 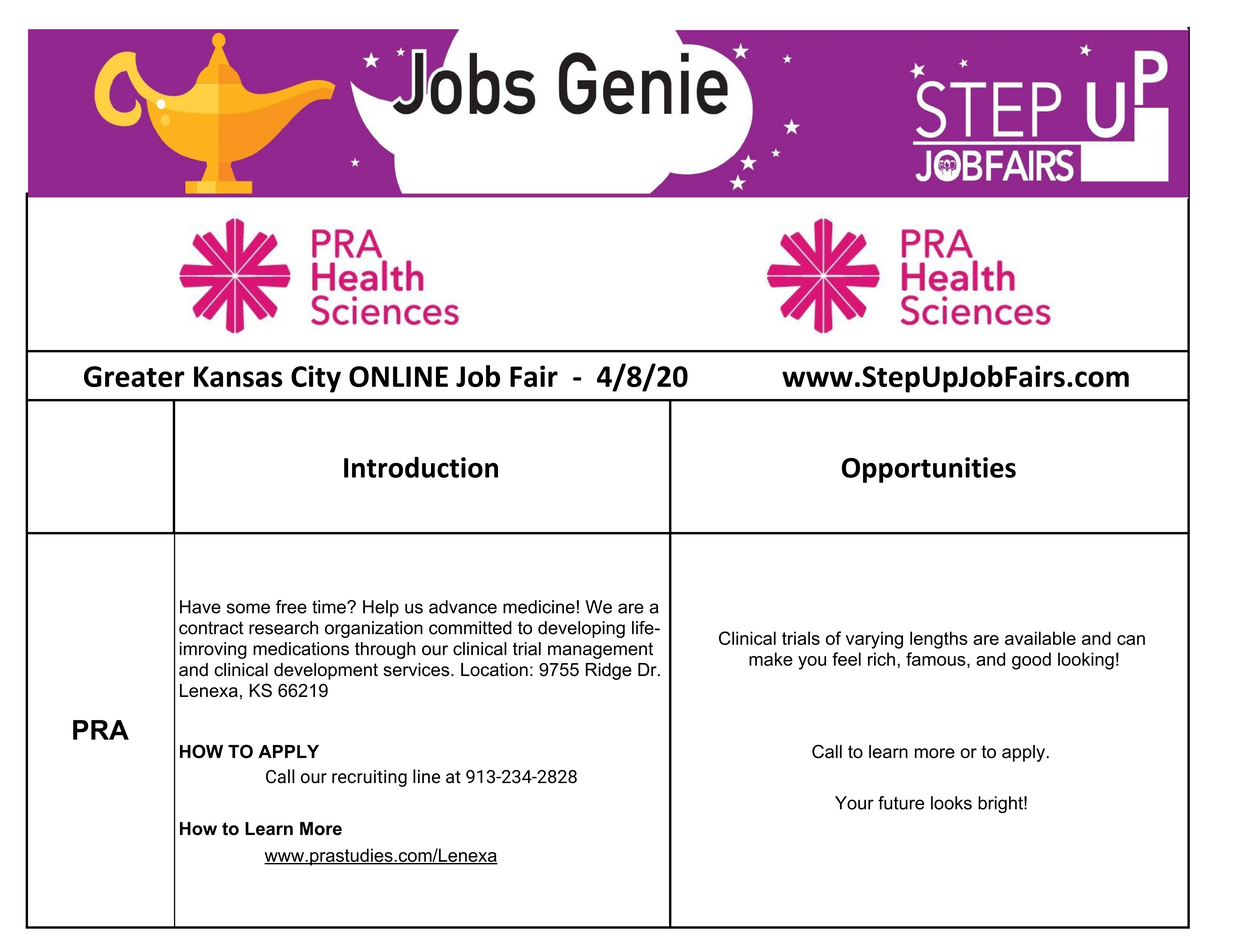 I want to click on advance, so click(x=463, y=607).
